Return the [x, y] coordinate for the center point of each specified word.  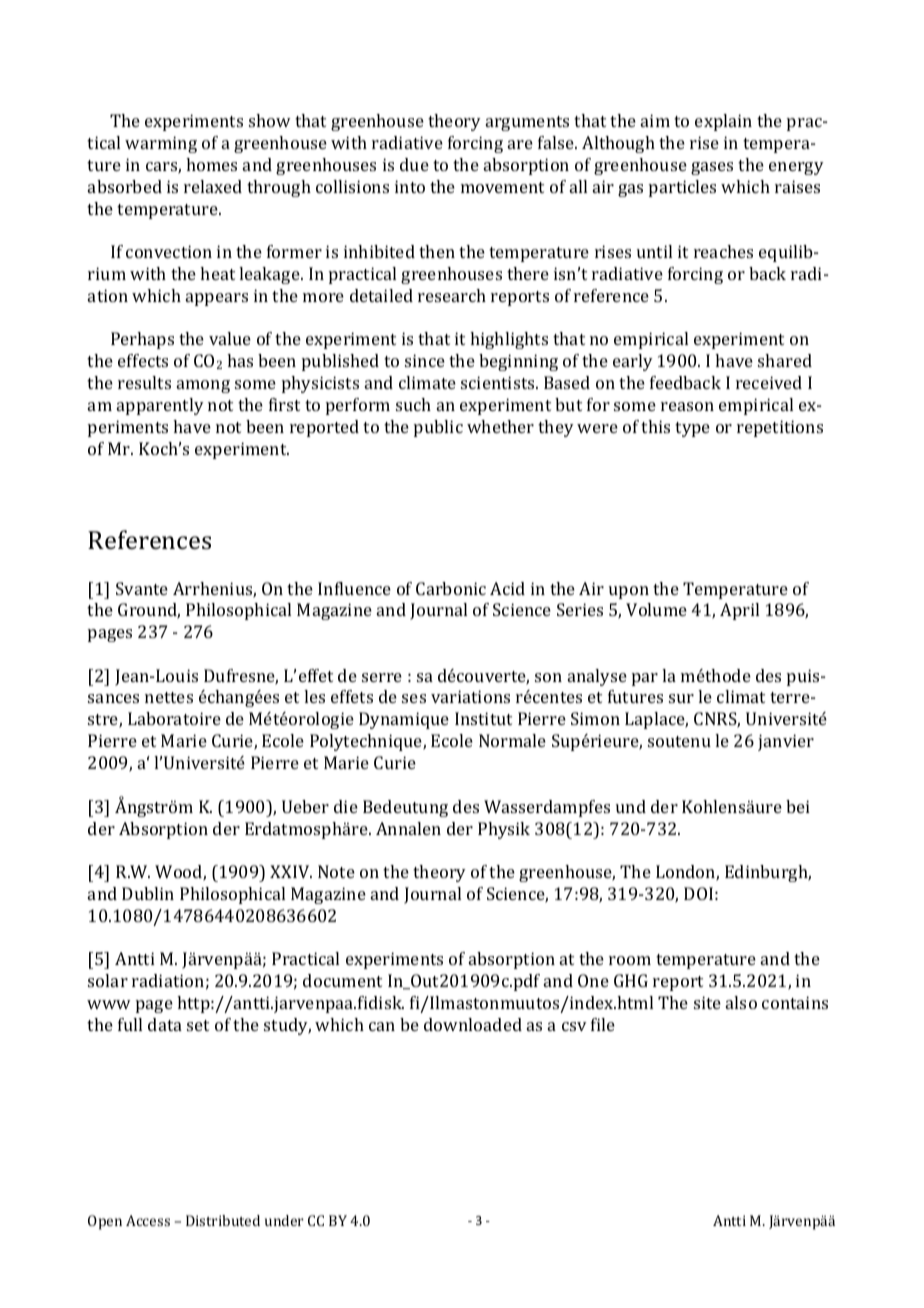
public [438, 428]
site [707, 1002]
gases [712, 168]
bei [798, 806]
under [284, 1220]
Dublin [148, 893]
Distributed [223, 1220]
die [346, 806]
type [692, 429]
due [414, 164]
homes [211, 164]
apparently [160, 406]
